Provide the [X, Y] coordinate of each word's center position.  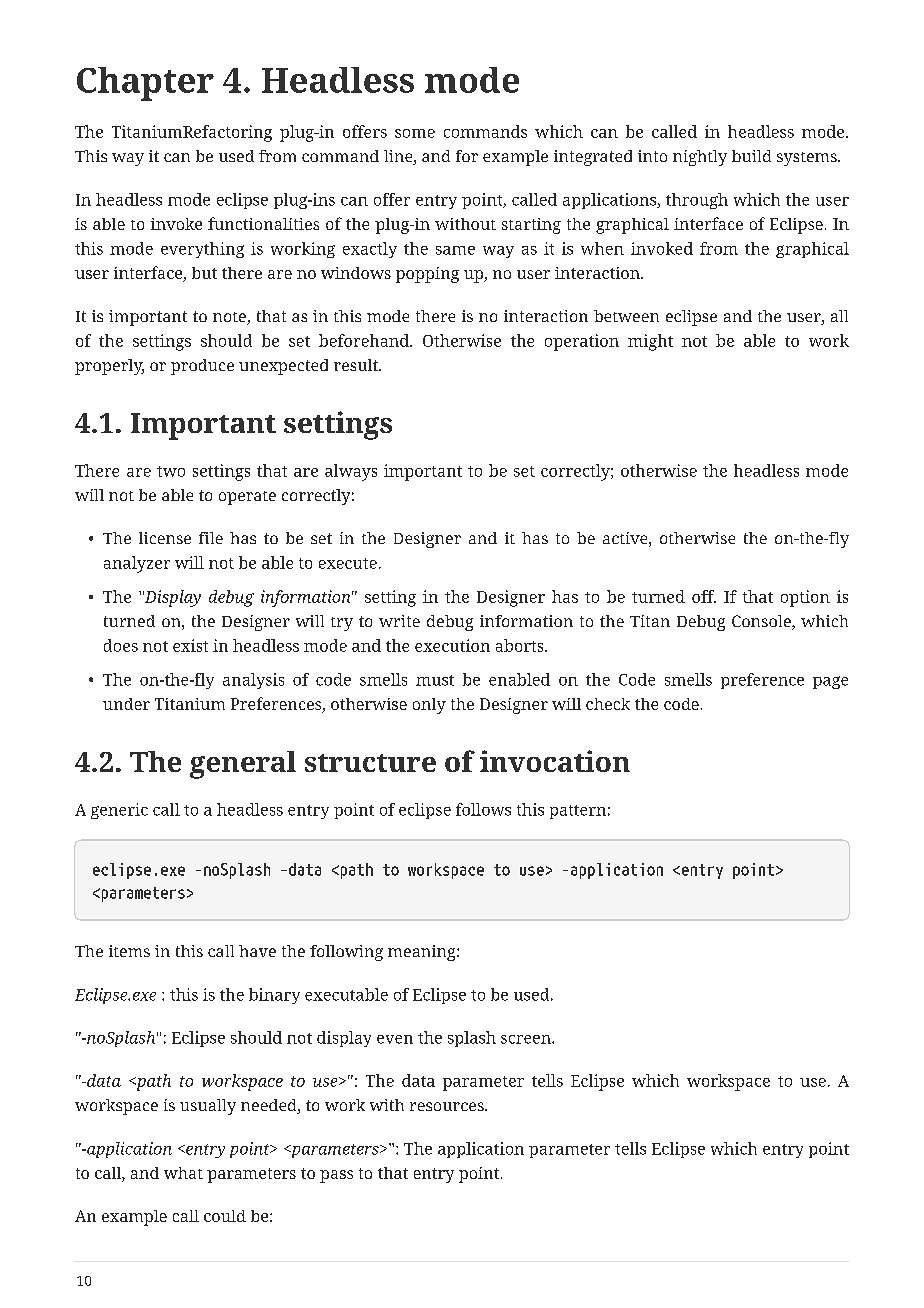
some [415, 133]
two [171, 471]
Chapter [145, 84]
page [830, 682]
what [183, 1173]
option [805, 598]
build [751, 156]
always [351, 472]
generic [119, 811]
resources [448, 1106]
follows [483, 809]
